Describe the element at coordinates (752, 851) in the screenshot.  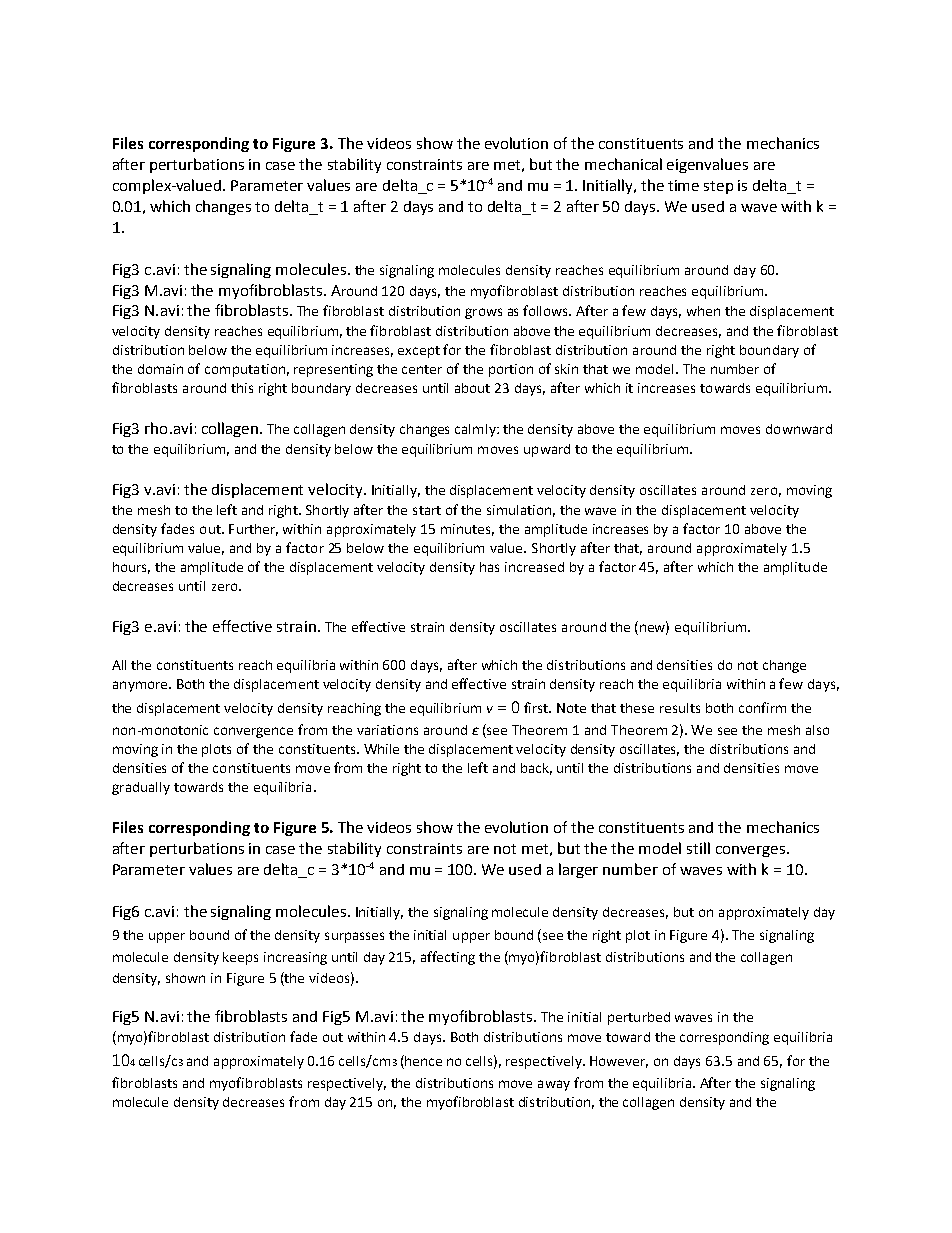
I see `converges` at that location.
